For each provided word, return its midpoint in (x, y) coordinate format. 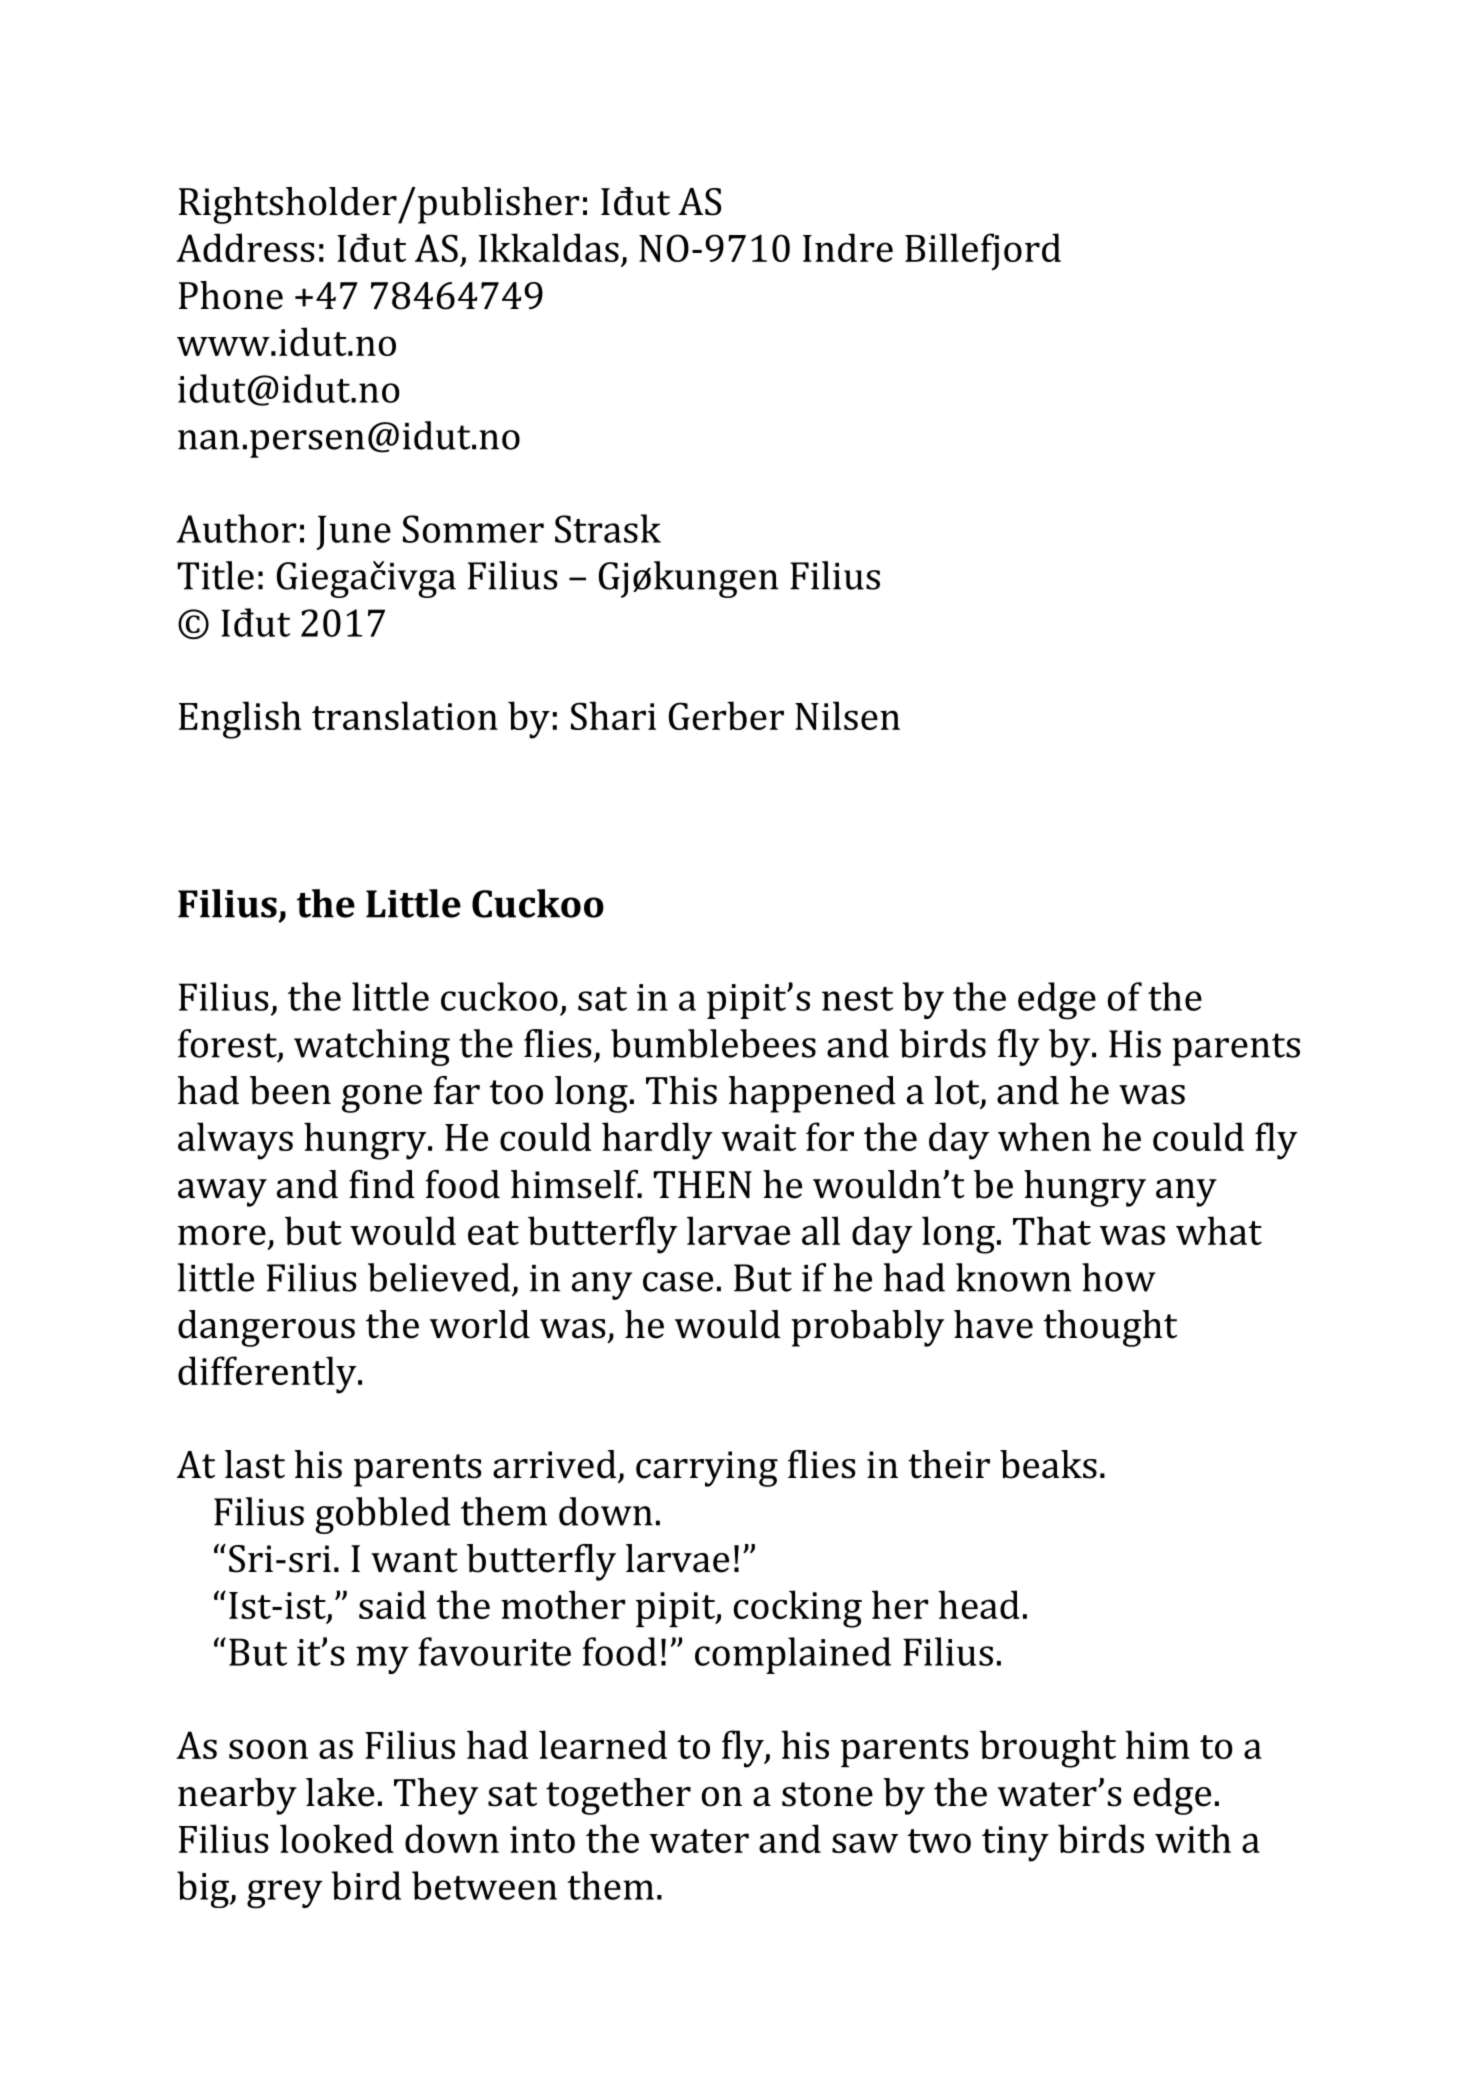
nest (857, 999)
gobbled (382, 1515)
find (382, 1184)
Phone (231, 295)
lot (958, 1091)
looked (337, 1838)
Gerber (726, 715)
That (1052, 1230)
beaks (1048, 1464)
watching (372, 1047)
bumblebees (713, 1043)
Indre (848, 247)
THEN (702, 1184)
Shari (613, 715)
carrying (707, 1469)
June (353, 532)
